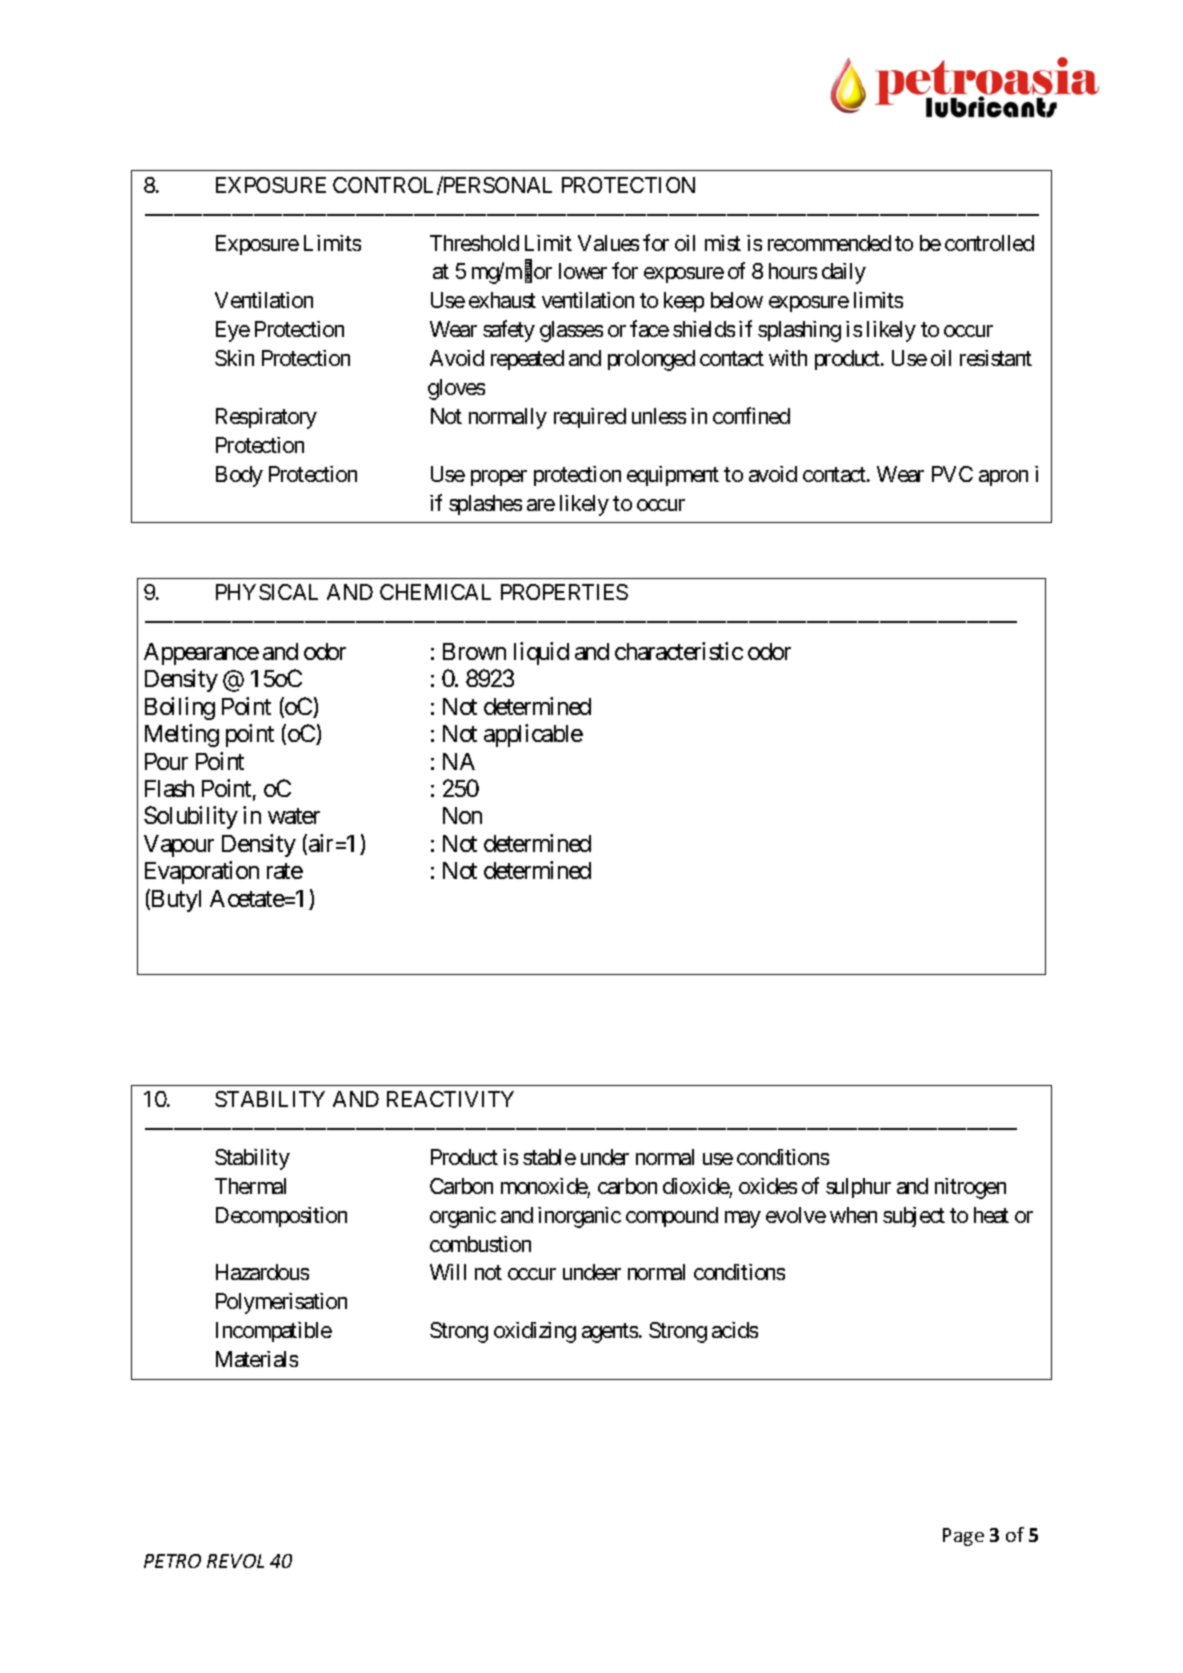  Describe the element at coordinates (583, 271) in the page. I see `lower` at that location.
